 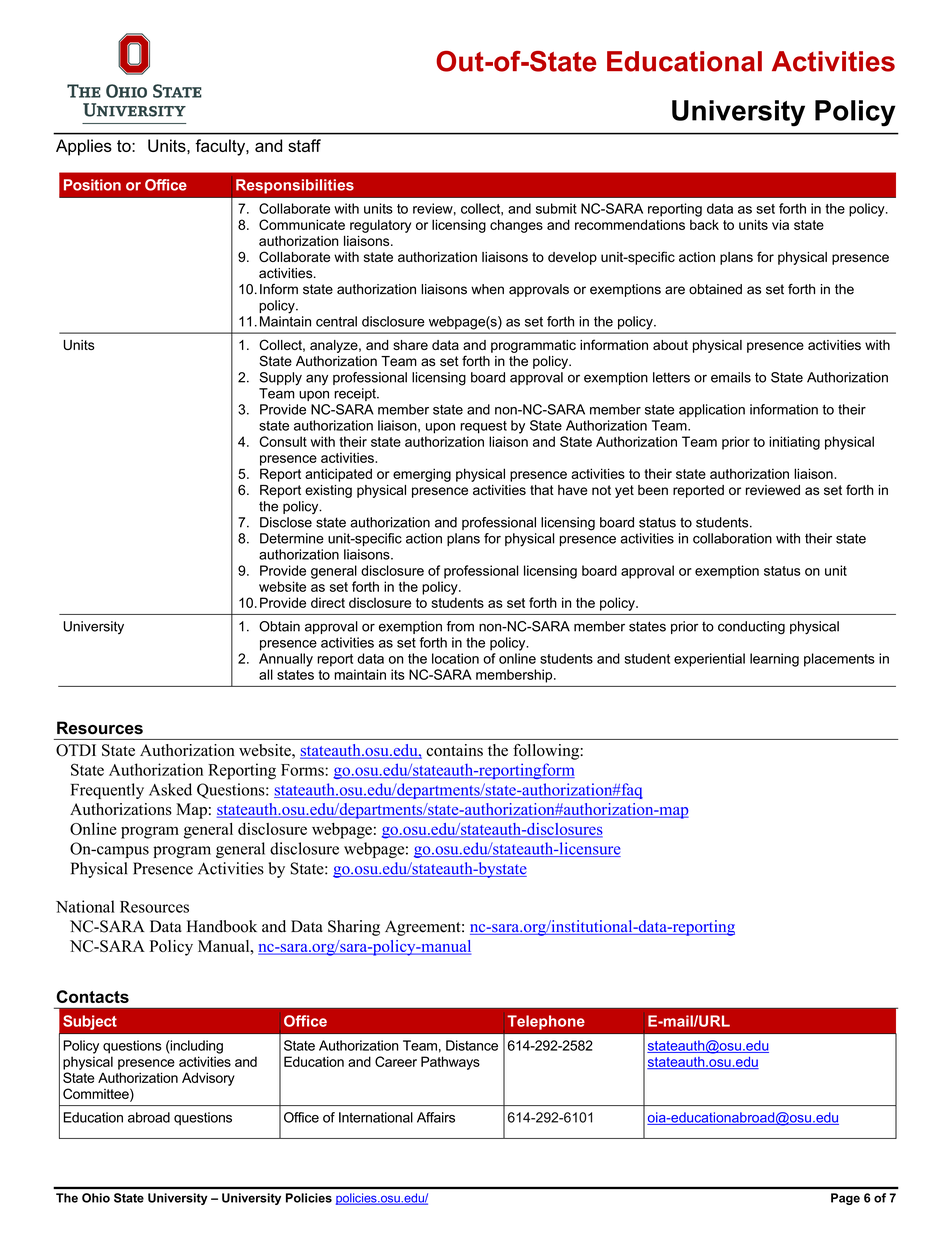 I want to click on Telephone, so click(x=546, y=1022).
